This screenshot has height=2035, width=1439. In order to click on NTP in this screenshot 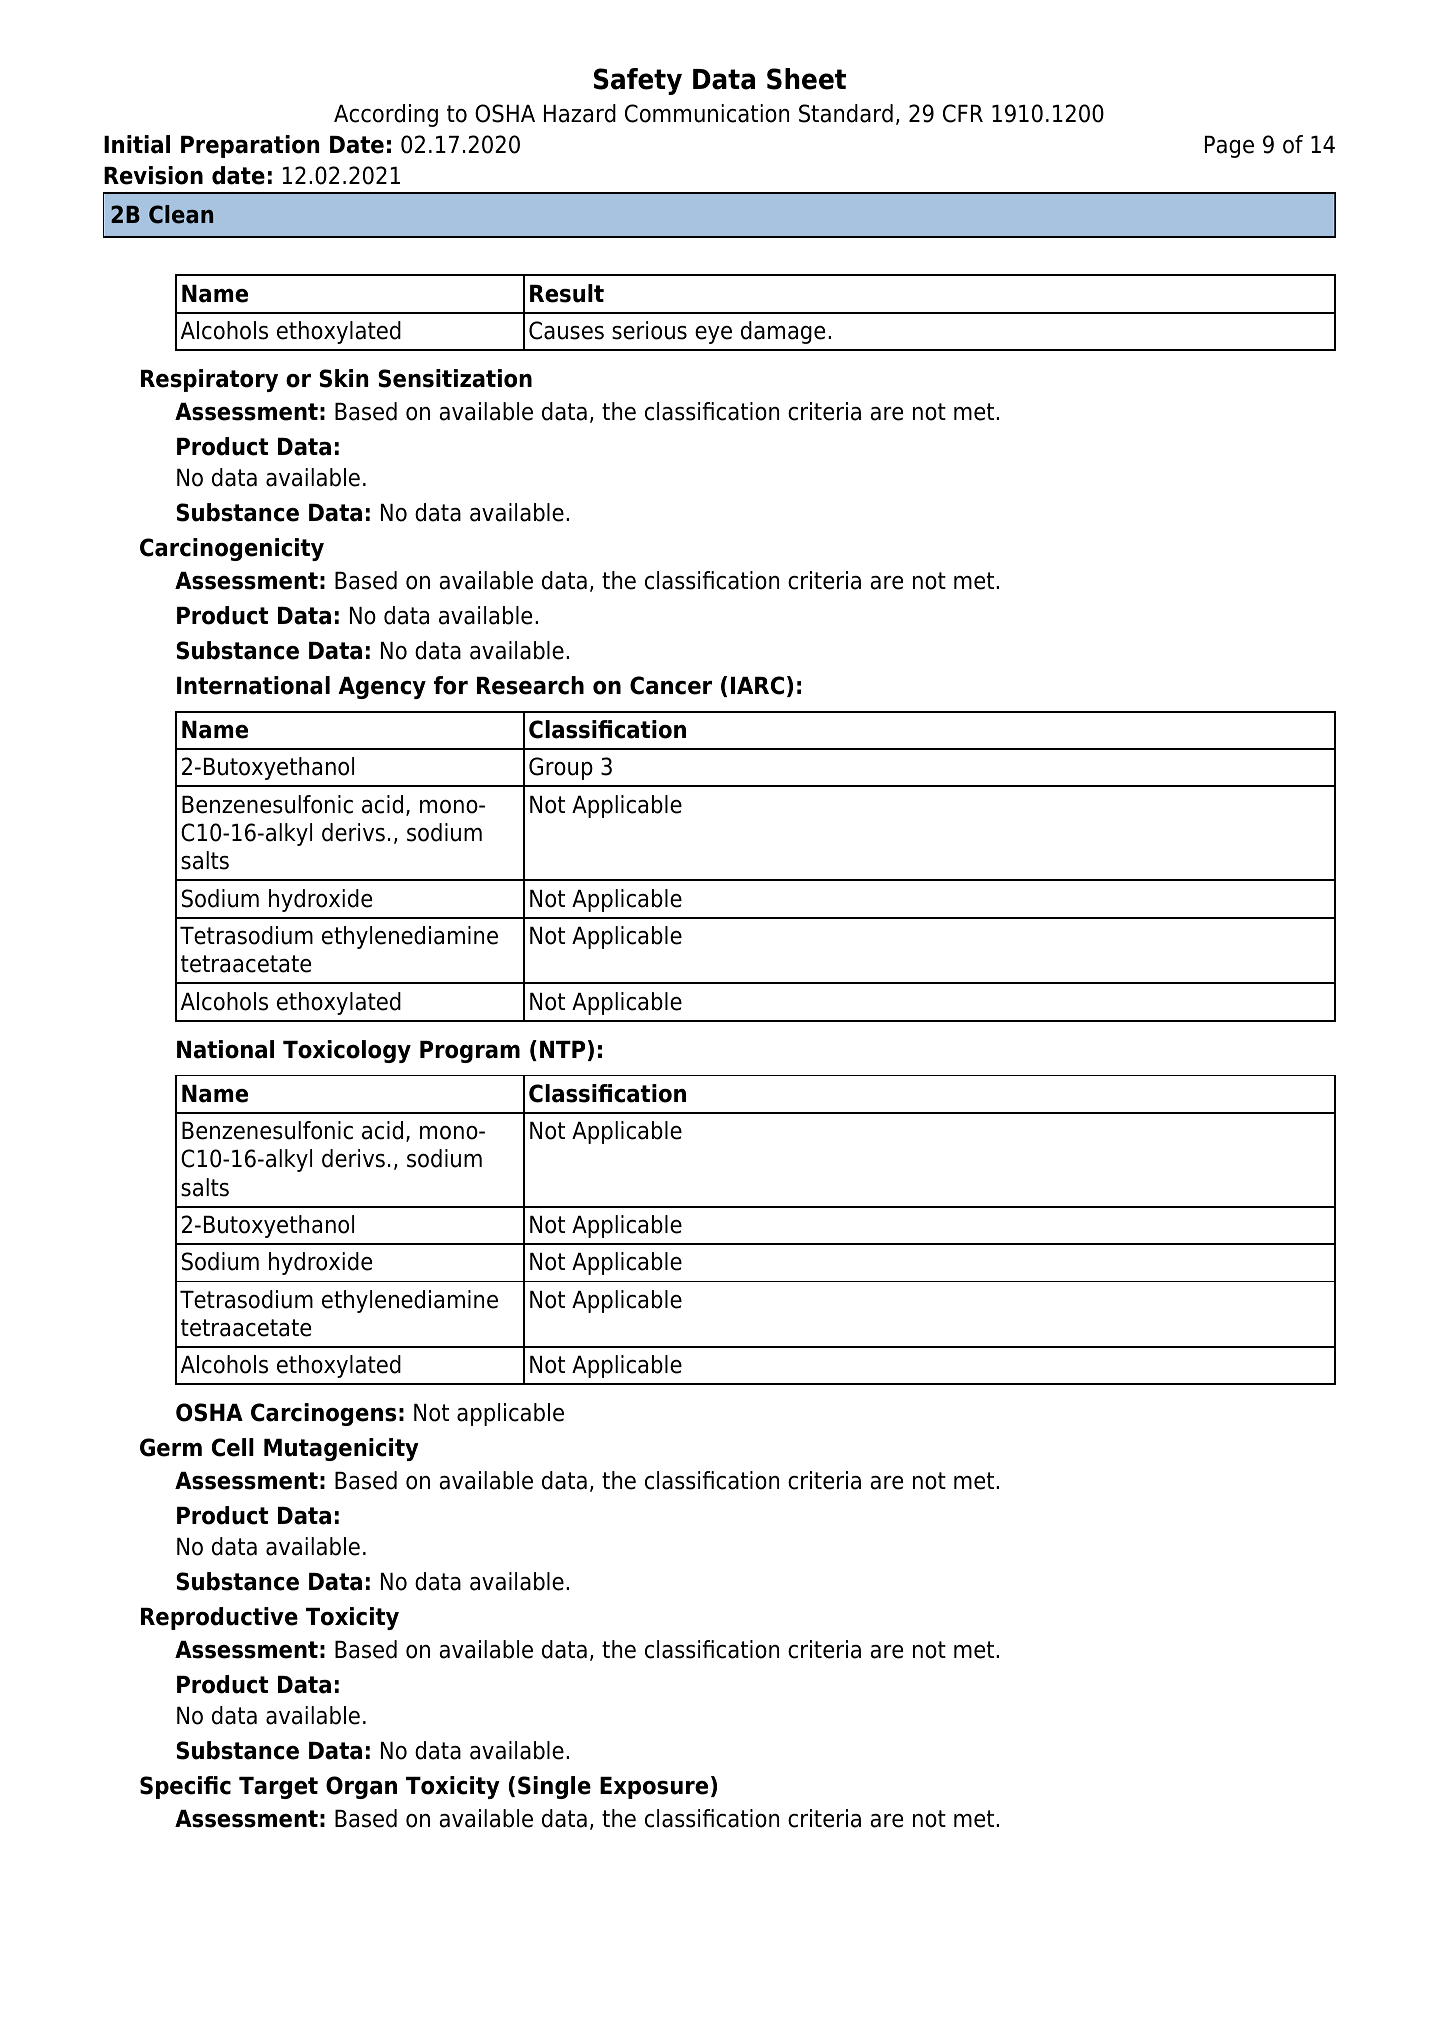, I will do `click(562, 1049)`.
